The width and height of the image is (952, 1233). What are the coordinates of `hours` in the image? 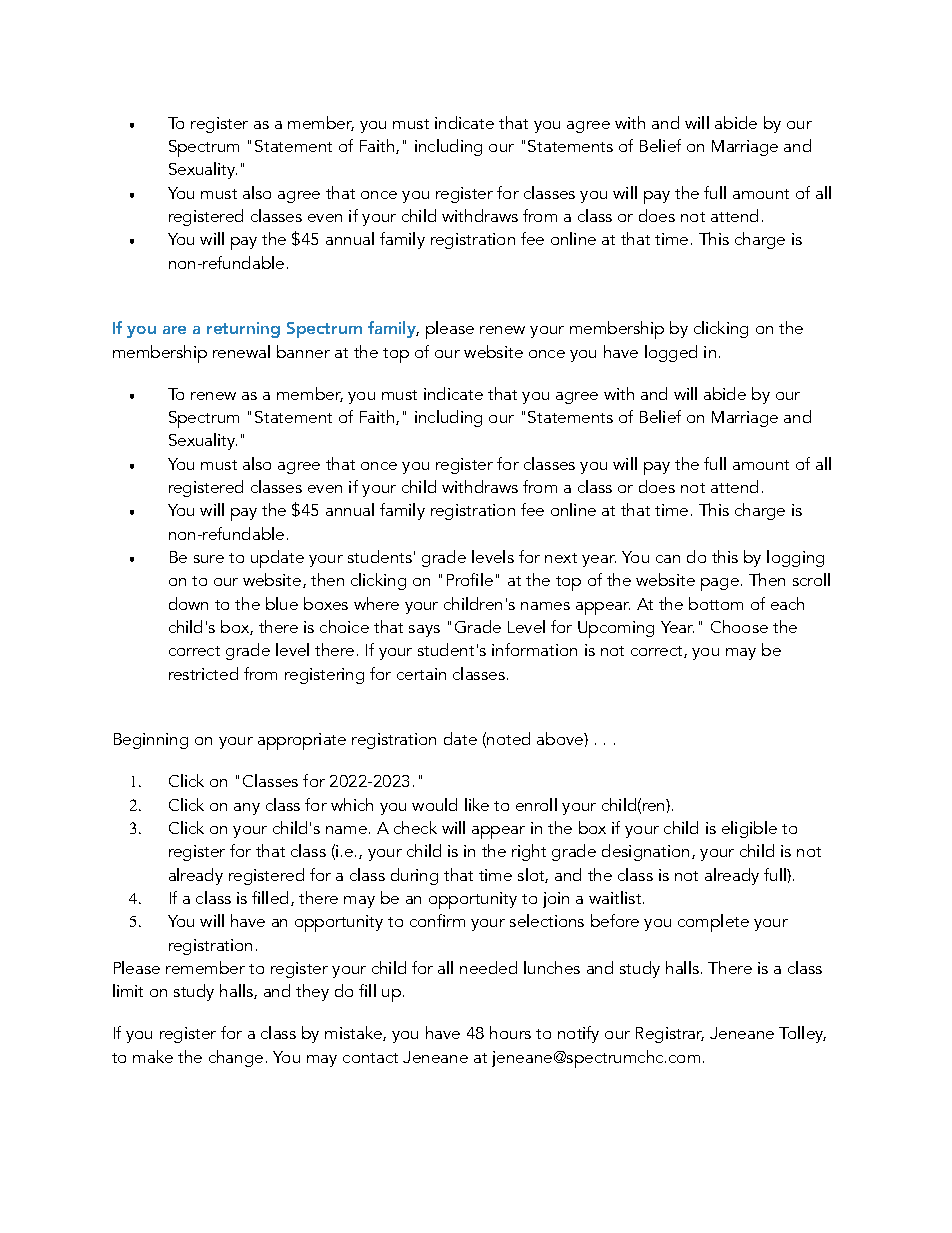 It's located at (510, 1032).
